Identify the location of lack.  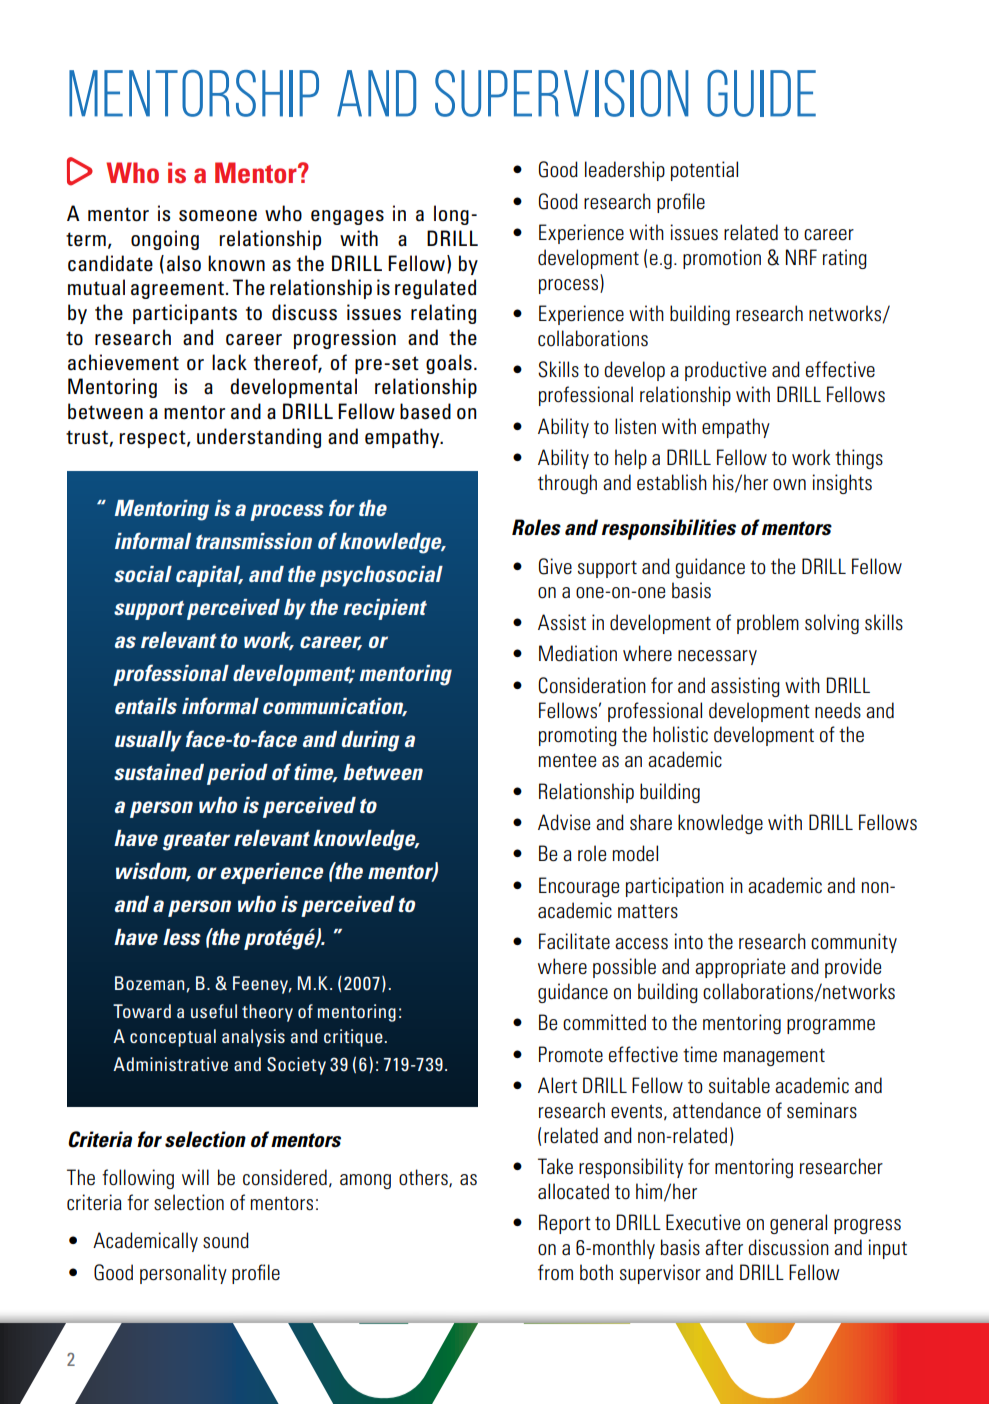
(229, 362).
